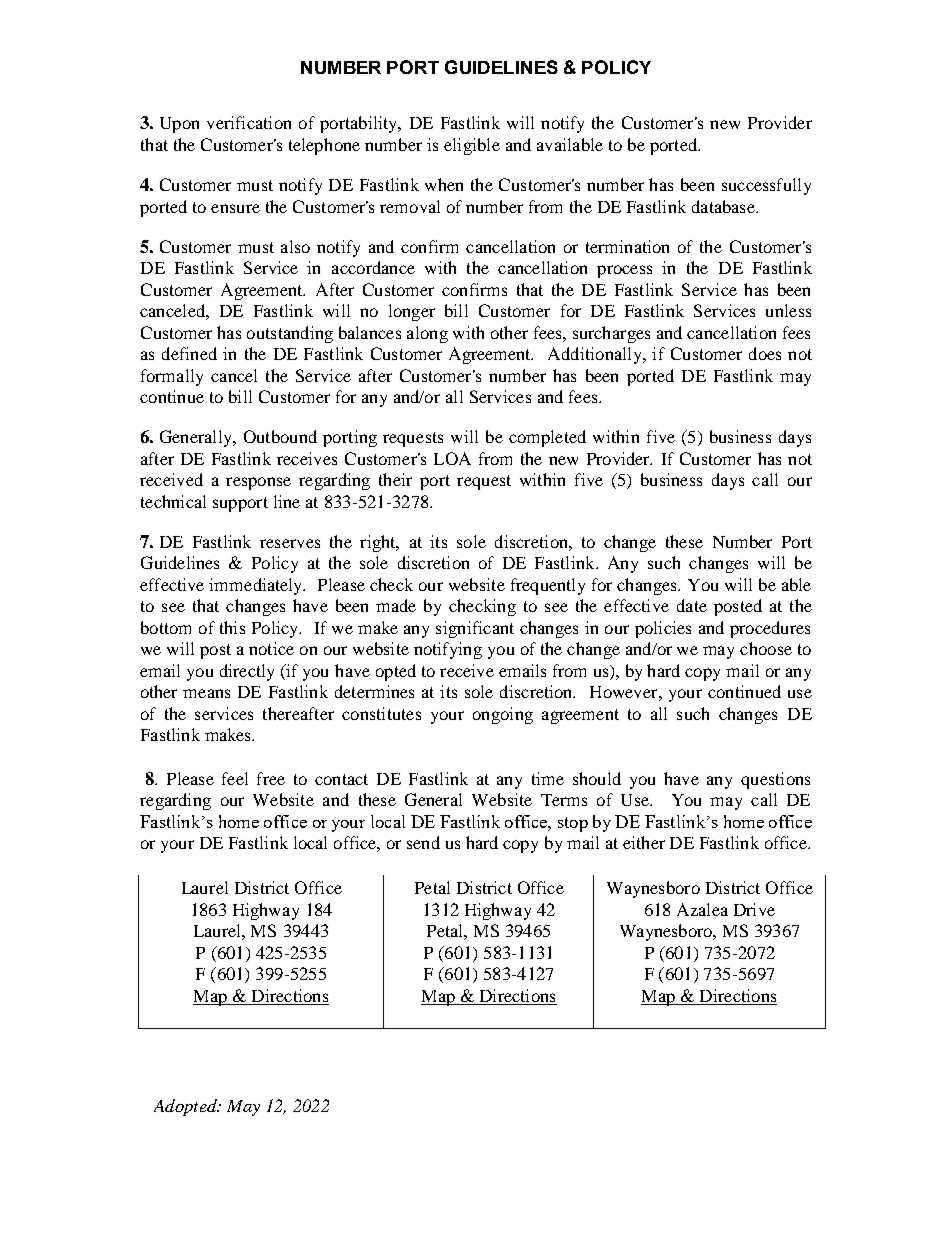  Describe the element at coordinates (472, 146) in the page. I see `eligible` at that location.
